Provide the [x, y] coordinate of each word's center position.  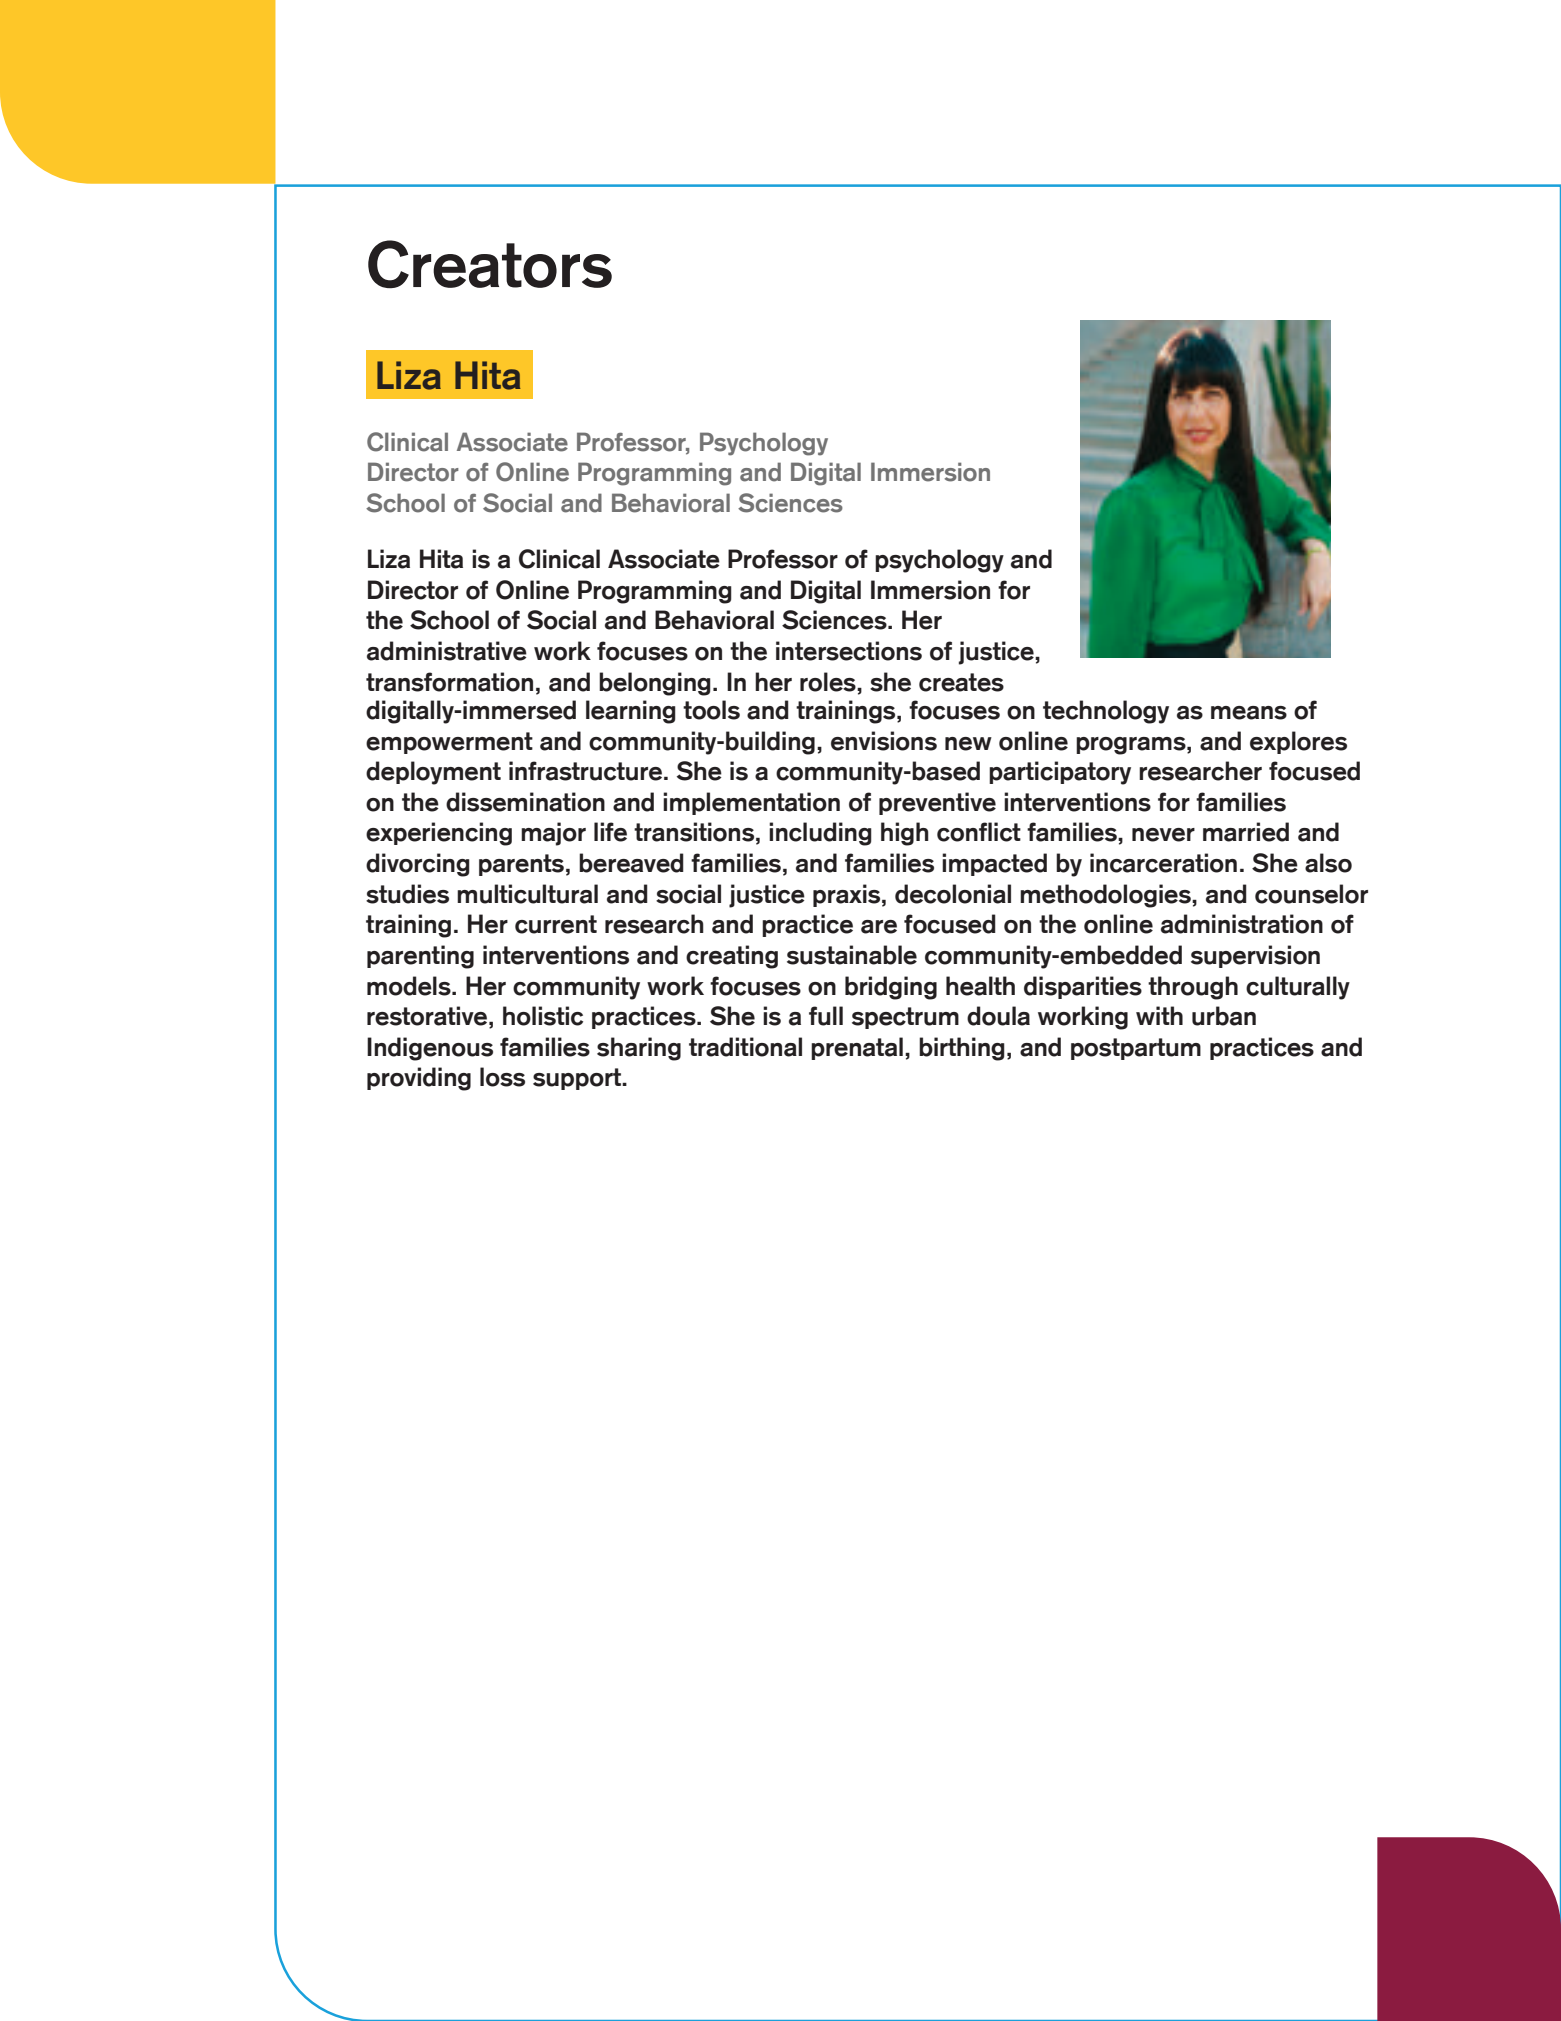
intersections [849, 651]
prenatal [857, 1048]
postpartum [1136, 1049]
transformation [449, 682]
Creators [490, 264]
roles [829, 682]
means [1249, 713]
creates [961, 682]
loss [502, 1077]
